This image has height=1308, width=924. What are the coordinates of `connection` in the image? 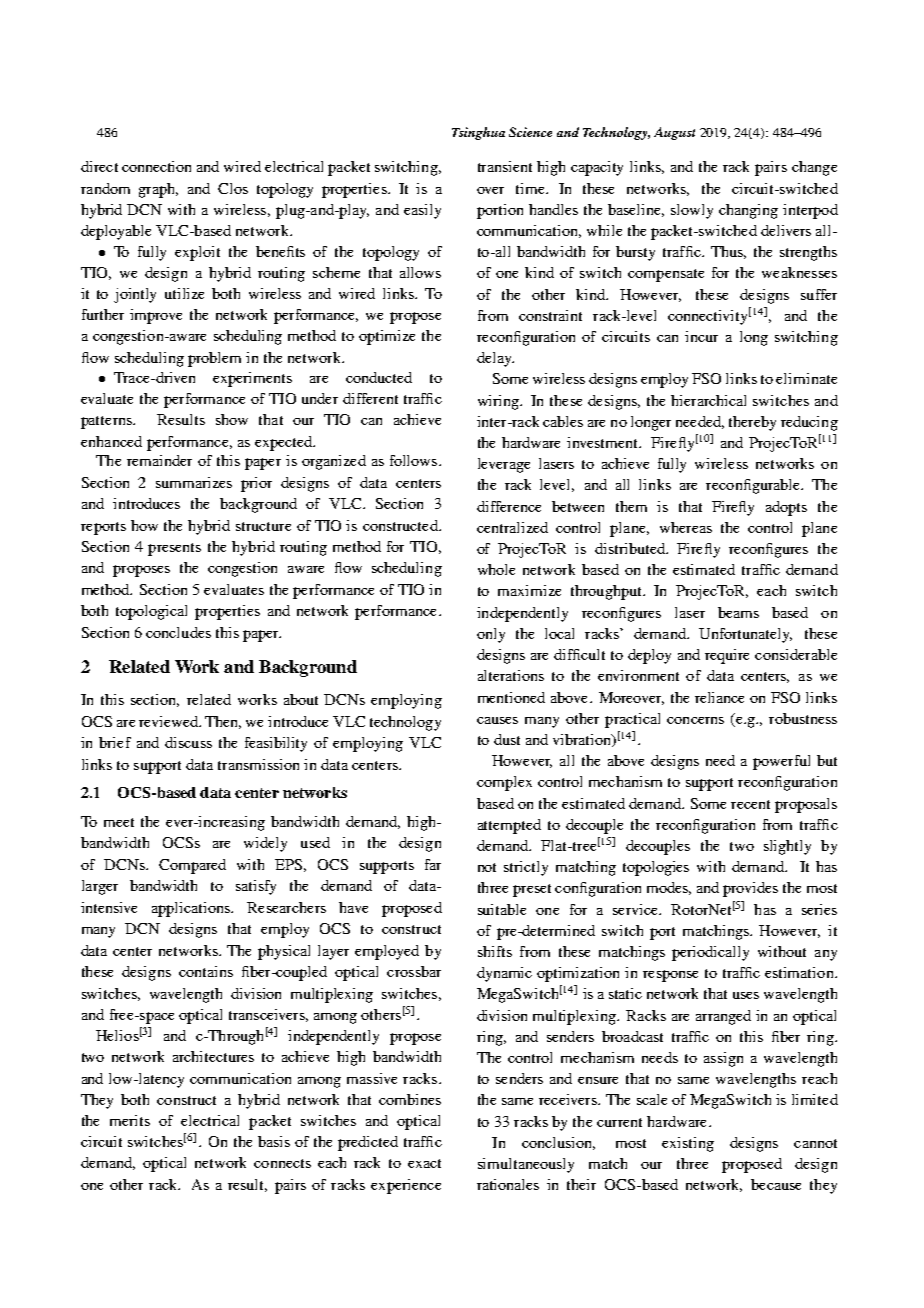 It's located at (156, 166).
